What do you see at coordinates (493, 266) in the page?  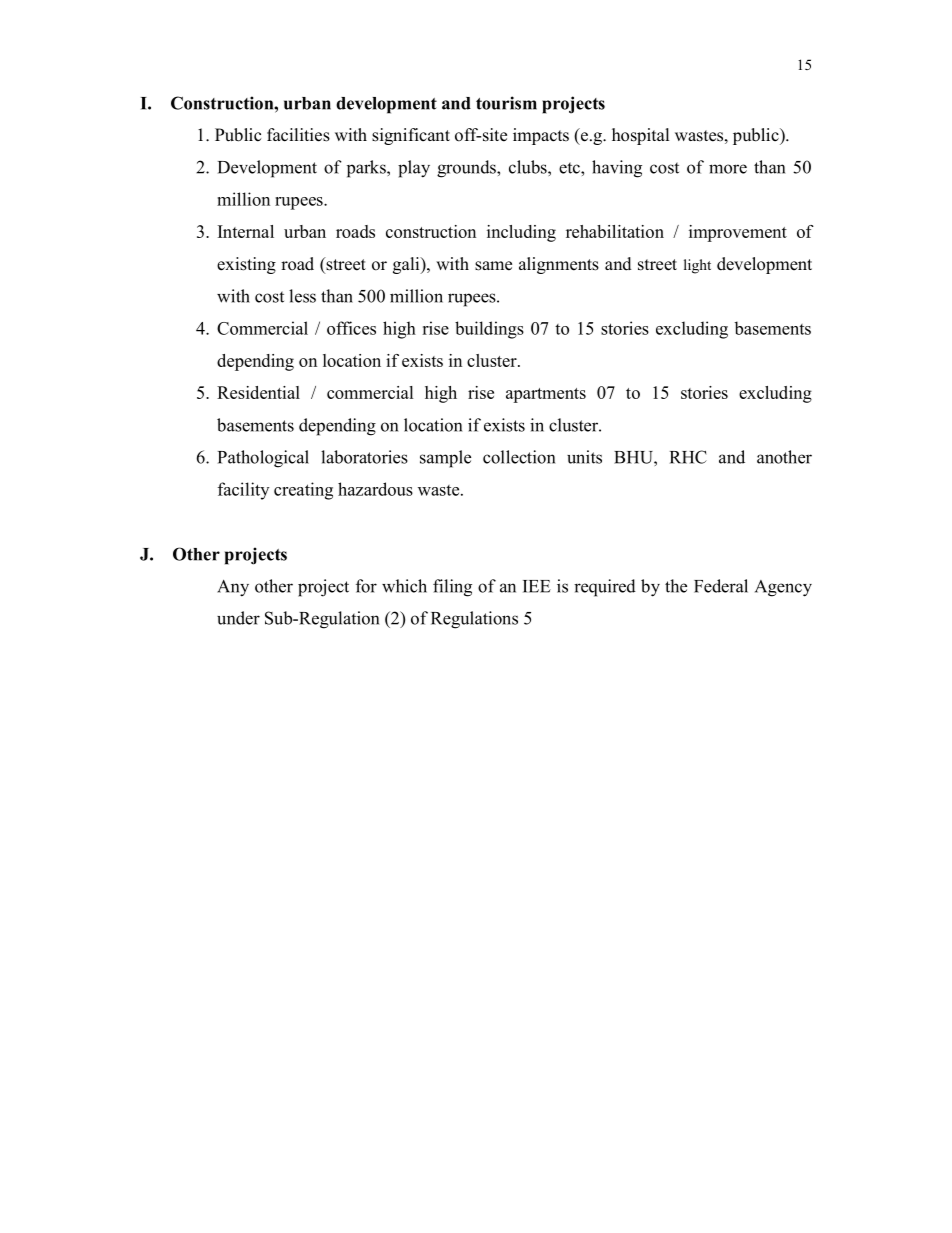 I see `same` at bounding box center [493, 266].
